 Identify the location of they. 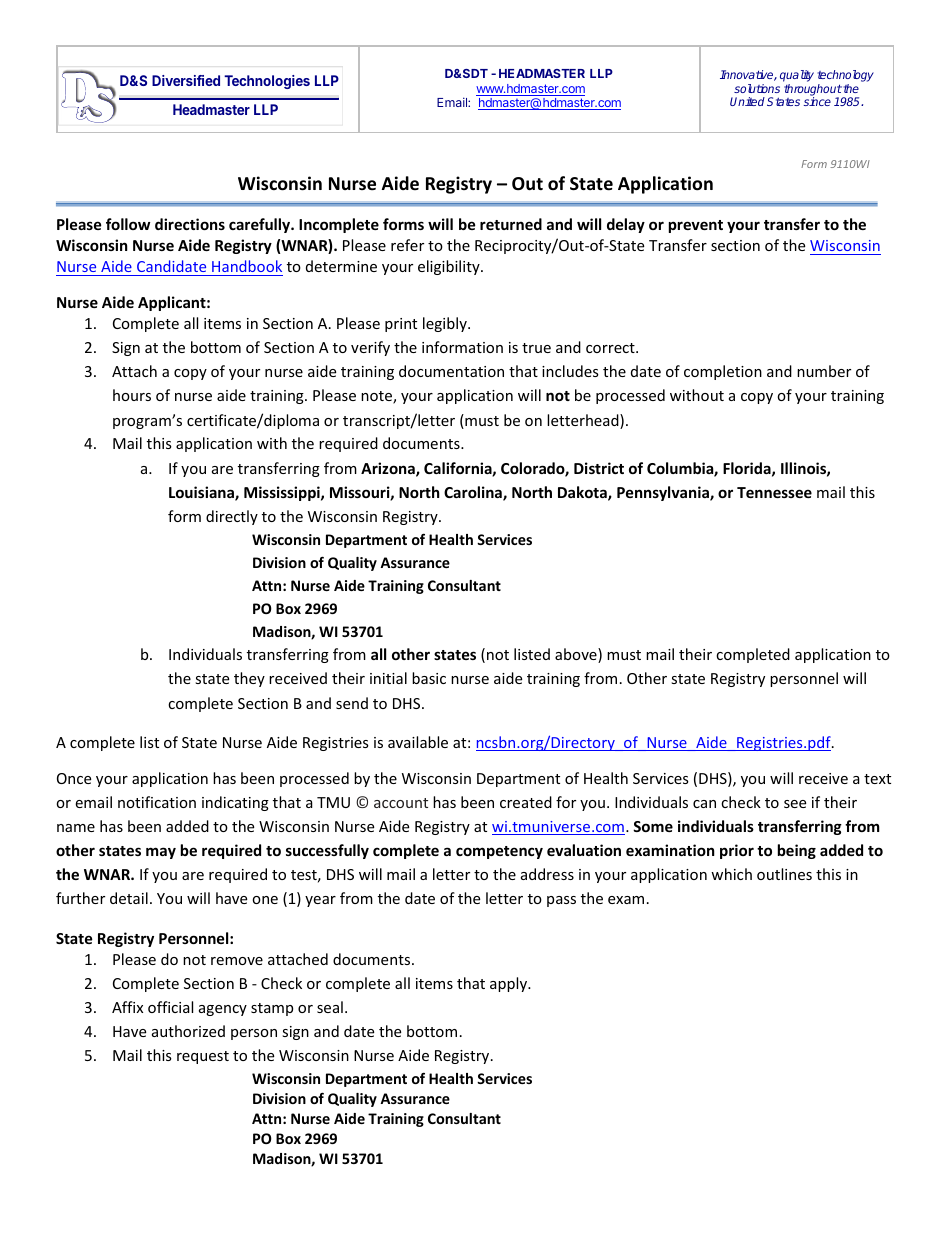
(249, 679).
